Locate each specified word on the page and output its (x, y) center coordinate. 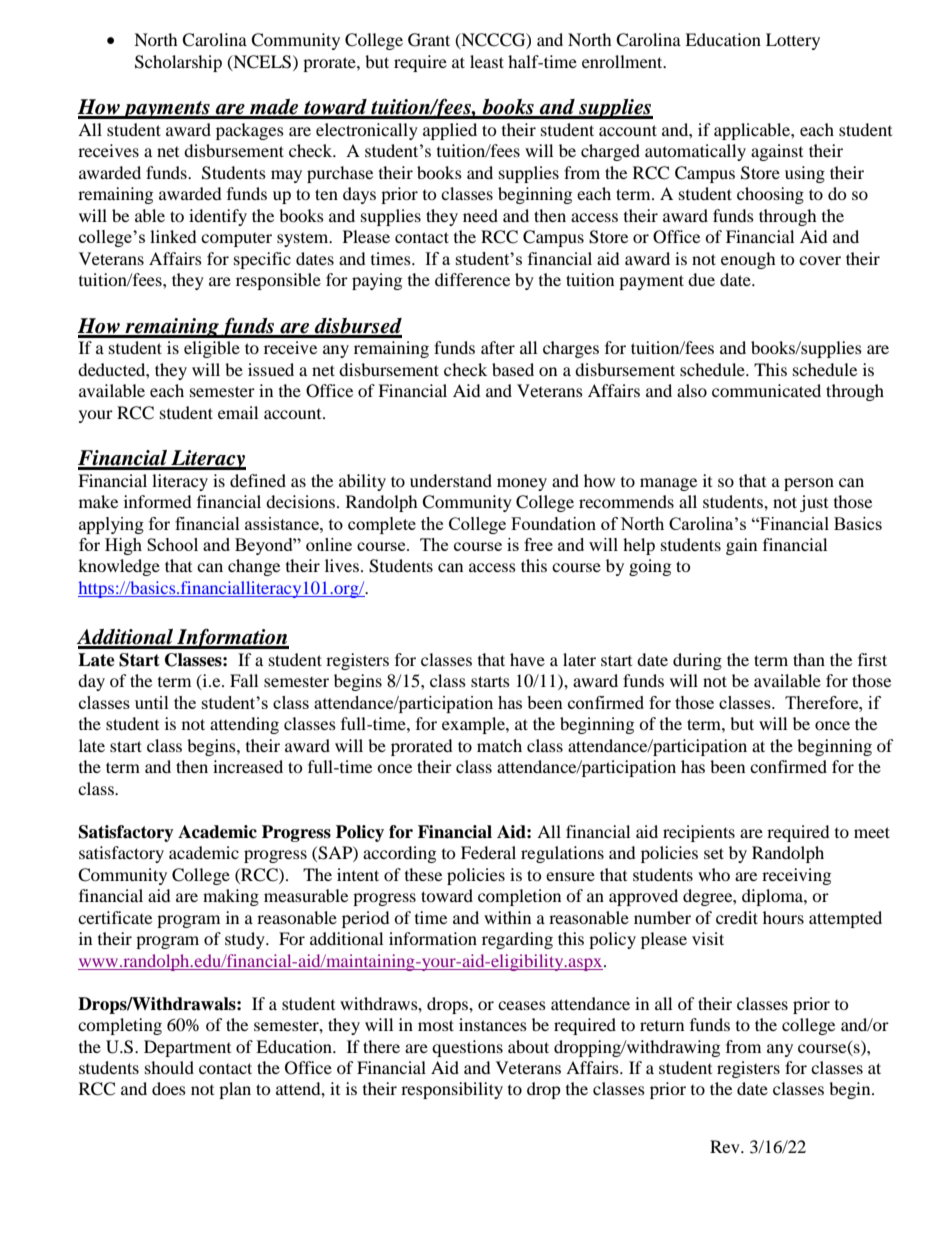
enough (748, 260)
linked (173, 236)
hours (783, 917)
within (507, 917)
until (152, 702)
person (809, 484)
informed (158, 501)
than (809, 659)
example (474, 725)
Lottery (793, 41)
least (487, 61)
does (169, 1088)
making (231, 897)
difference (472, 279)
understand (451, 480)
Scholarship (178, 63)
